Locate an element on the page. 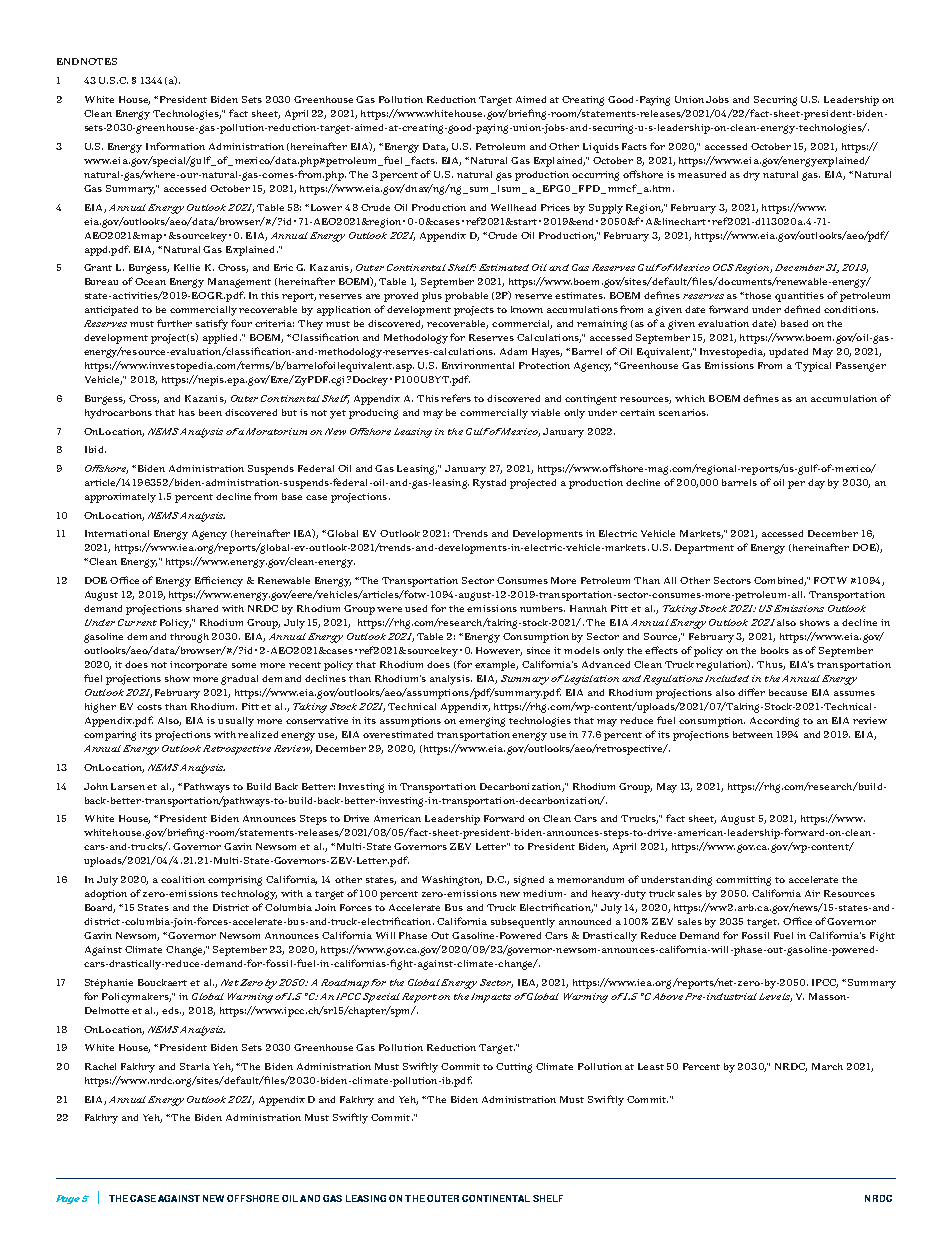 The height and width of the image is (1233, 952). Information is located at coordinates (175, 146).
